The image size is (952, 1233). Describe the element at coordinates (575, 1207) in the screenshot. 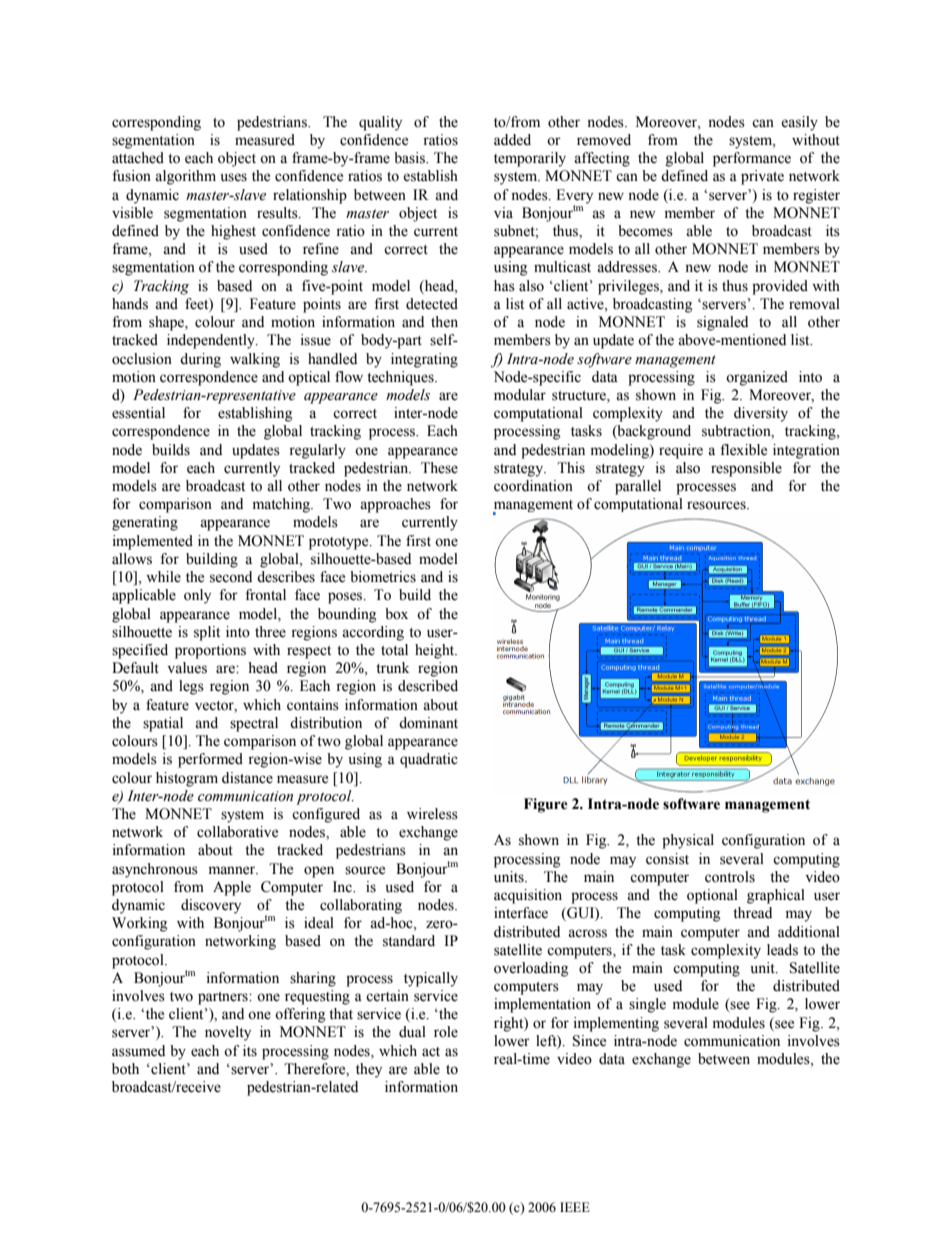

I see `IEEE` at that location.
